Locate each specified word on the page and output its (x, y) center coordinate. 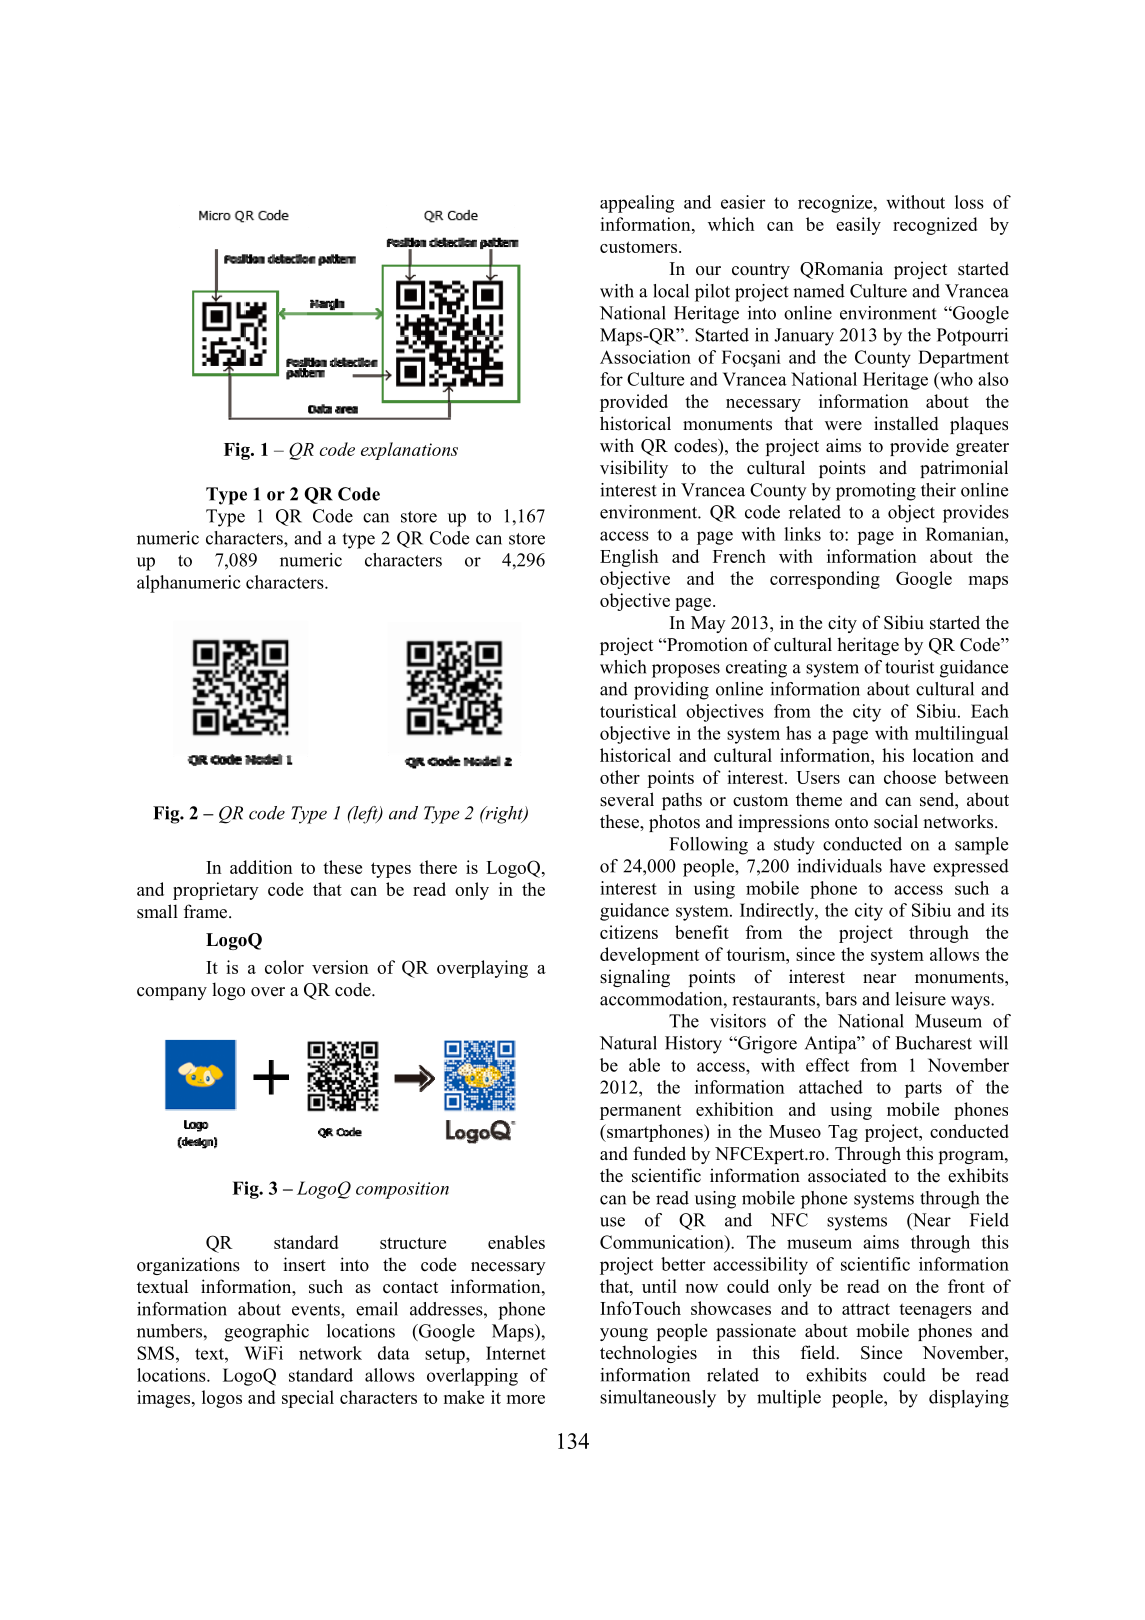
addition (261, 867)
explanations (409, 451)
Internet (516, 1353)
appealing (637, 204)
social (896, 821)
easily (858, 226)
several (627, 799)
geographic (266, 1333)
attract (866, 1309)
